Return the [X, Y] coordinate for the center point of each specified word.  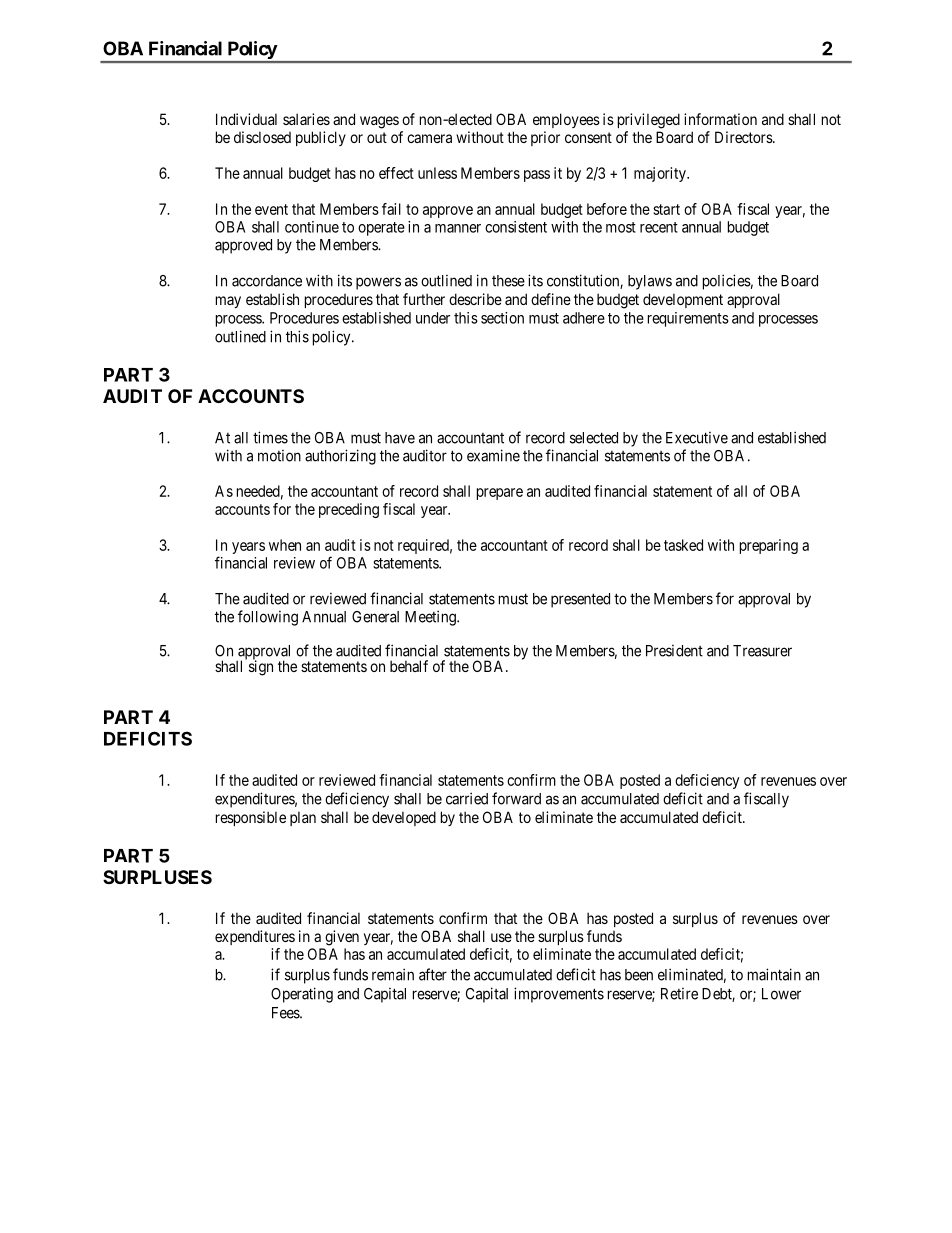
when [285, 545]
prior [545, 138]
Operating [302, 995]
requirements [688, 319]
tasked [683, 545]
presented [580, 600]
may [228, 302]
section [502, 318]
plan [303, 818]
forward [516, 798]
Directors [744, 137]
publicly [321, 138]
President [674, 651]
